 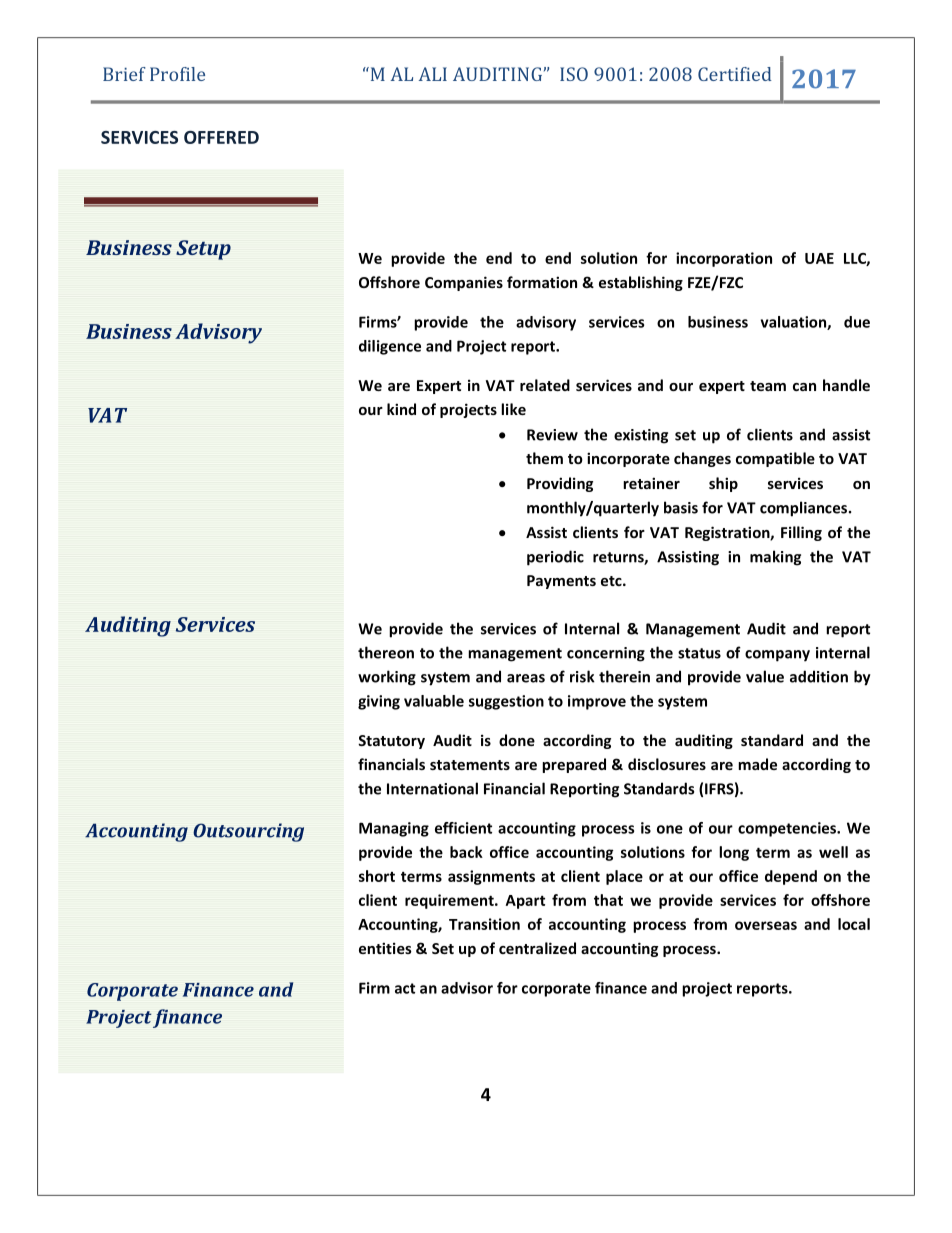 I want to click on thereon, so click(x=386, y=652).
